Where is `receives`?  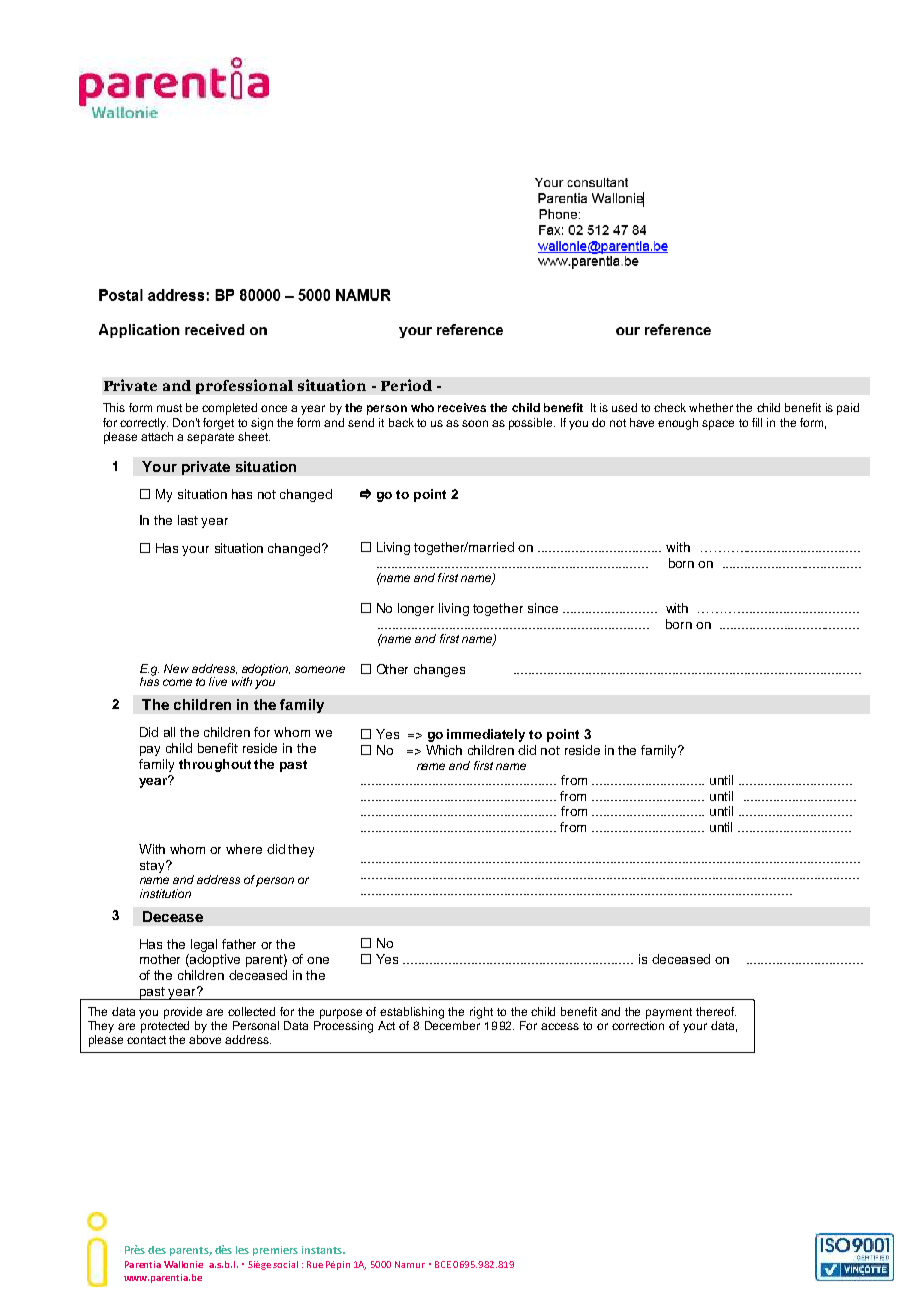 receives is located at coordinates (462, 407).
